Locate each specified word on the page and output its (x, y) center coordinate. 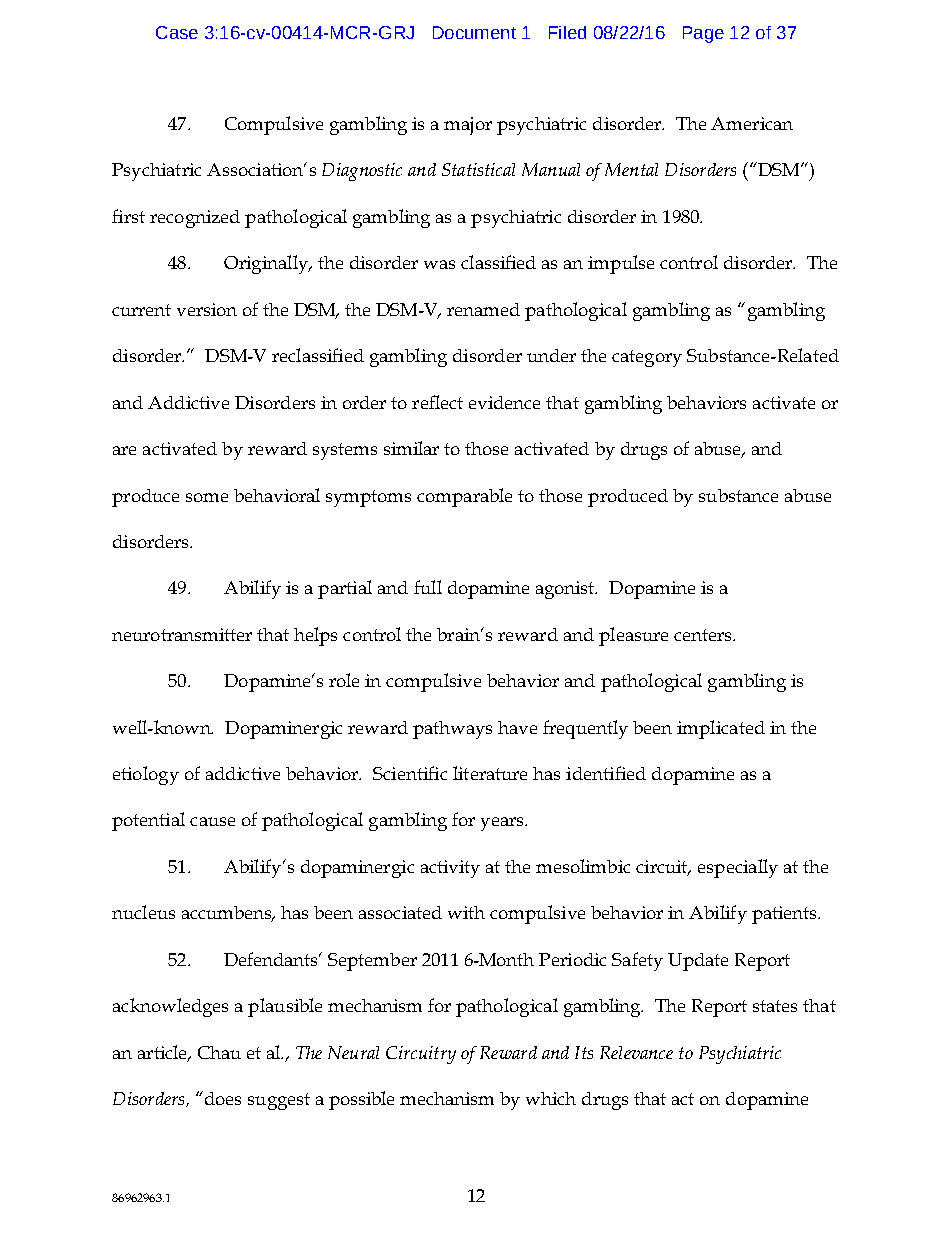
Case (177, 32)
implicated (721, 729)
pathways (452, 730)
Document (474, 32)
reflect (437, 402)
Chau (219, 1052)
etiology (146, 775)
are (124, 450)
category (647, 358)
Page (703, 34)
